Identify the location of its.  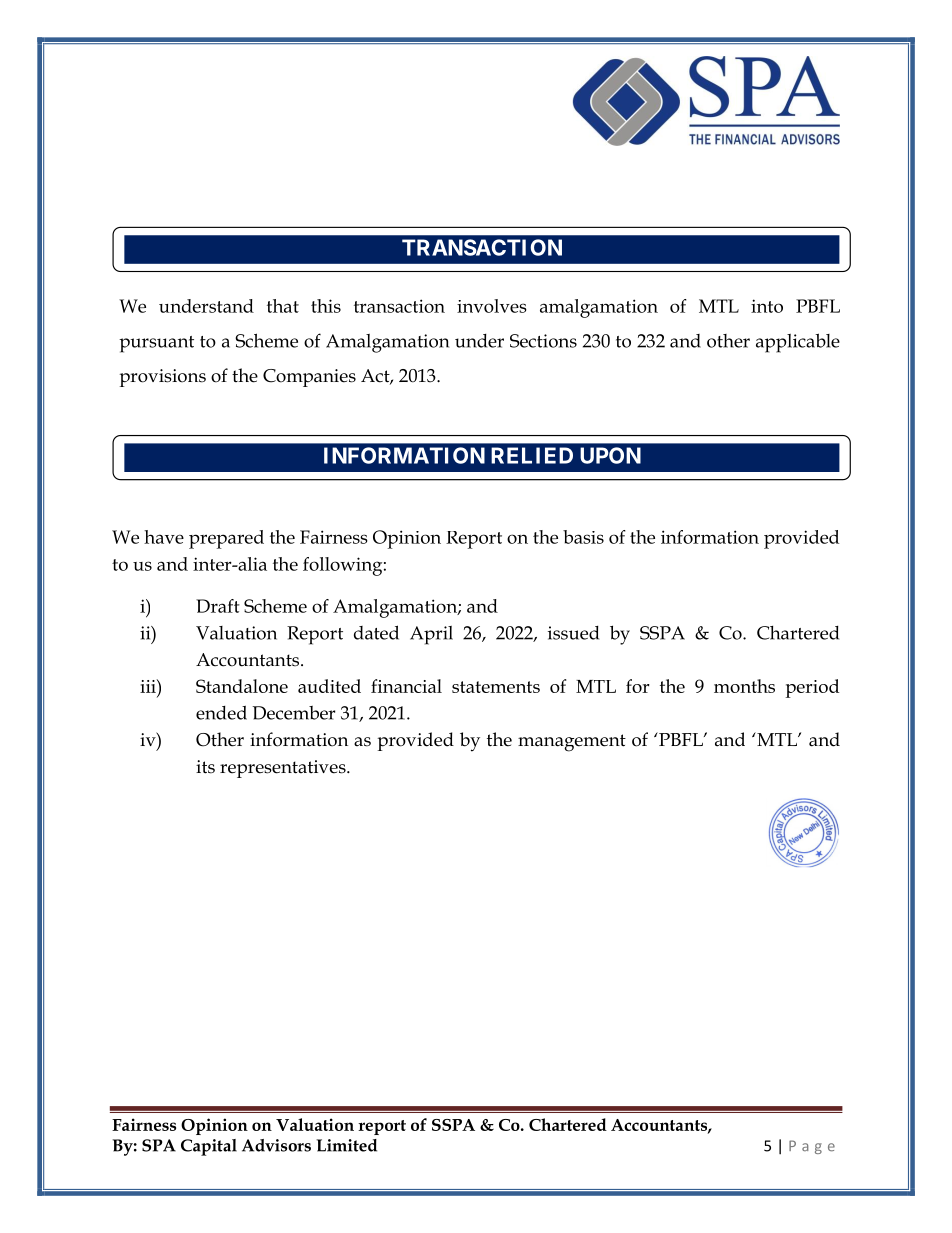
(205, 767).
